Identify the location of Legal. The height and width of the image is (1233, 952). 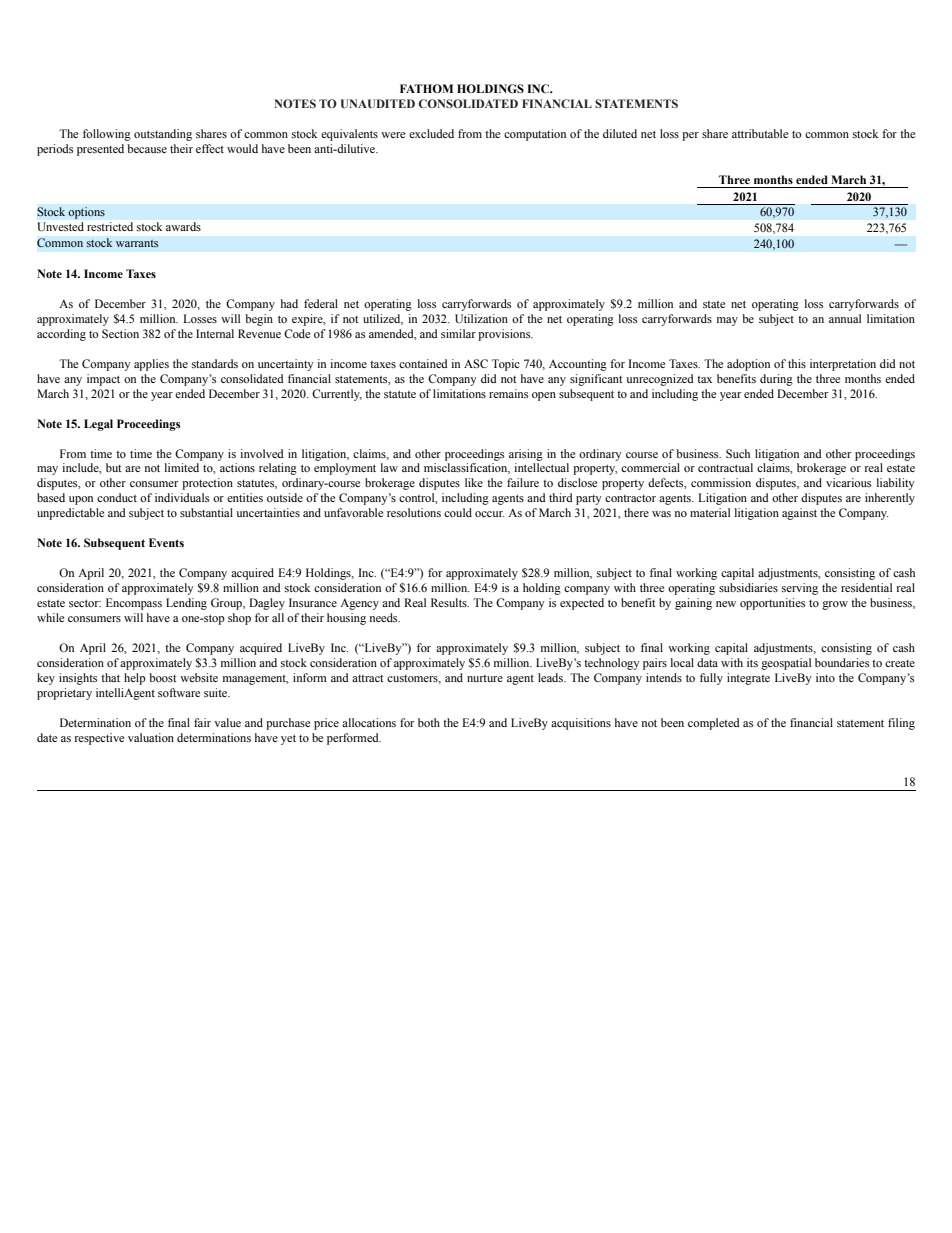
(98, 425).
